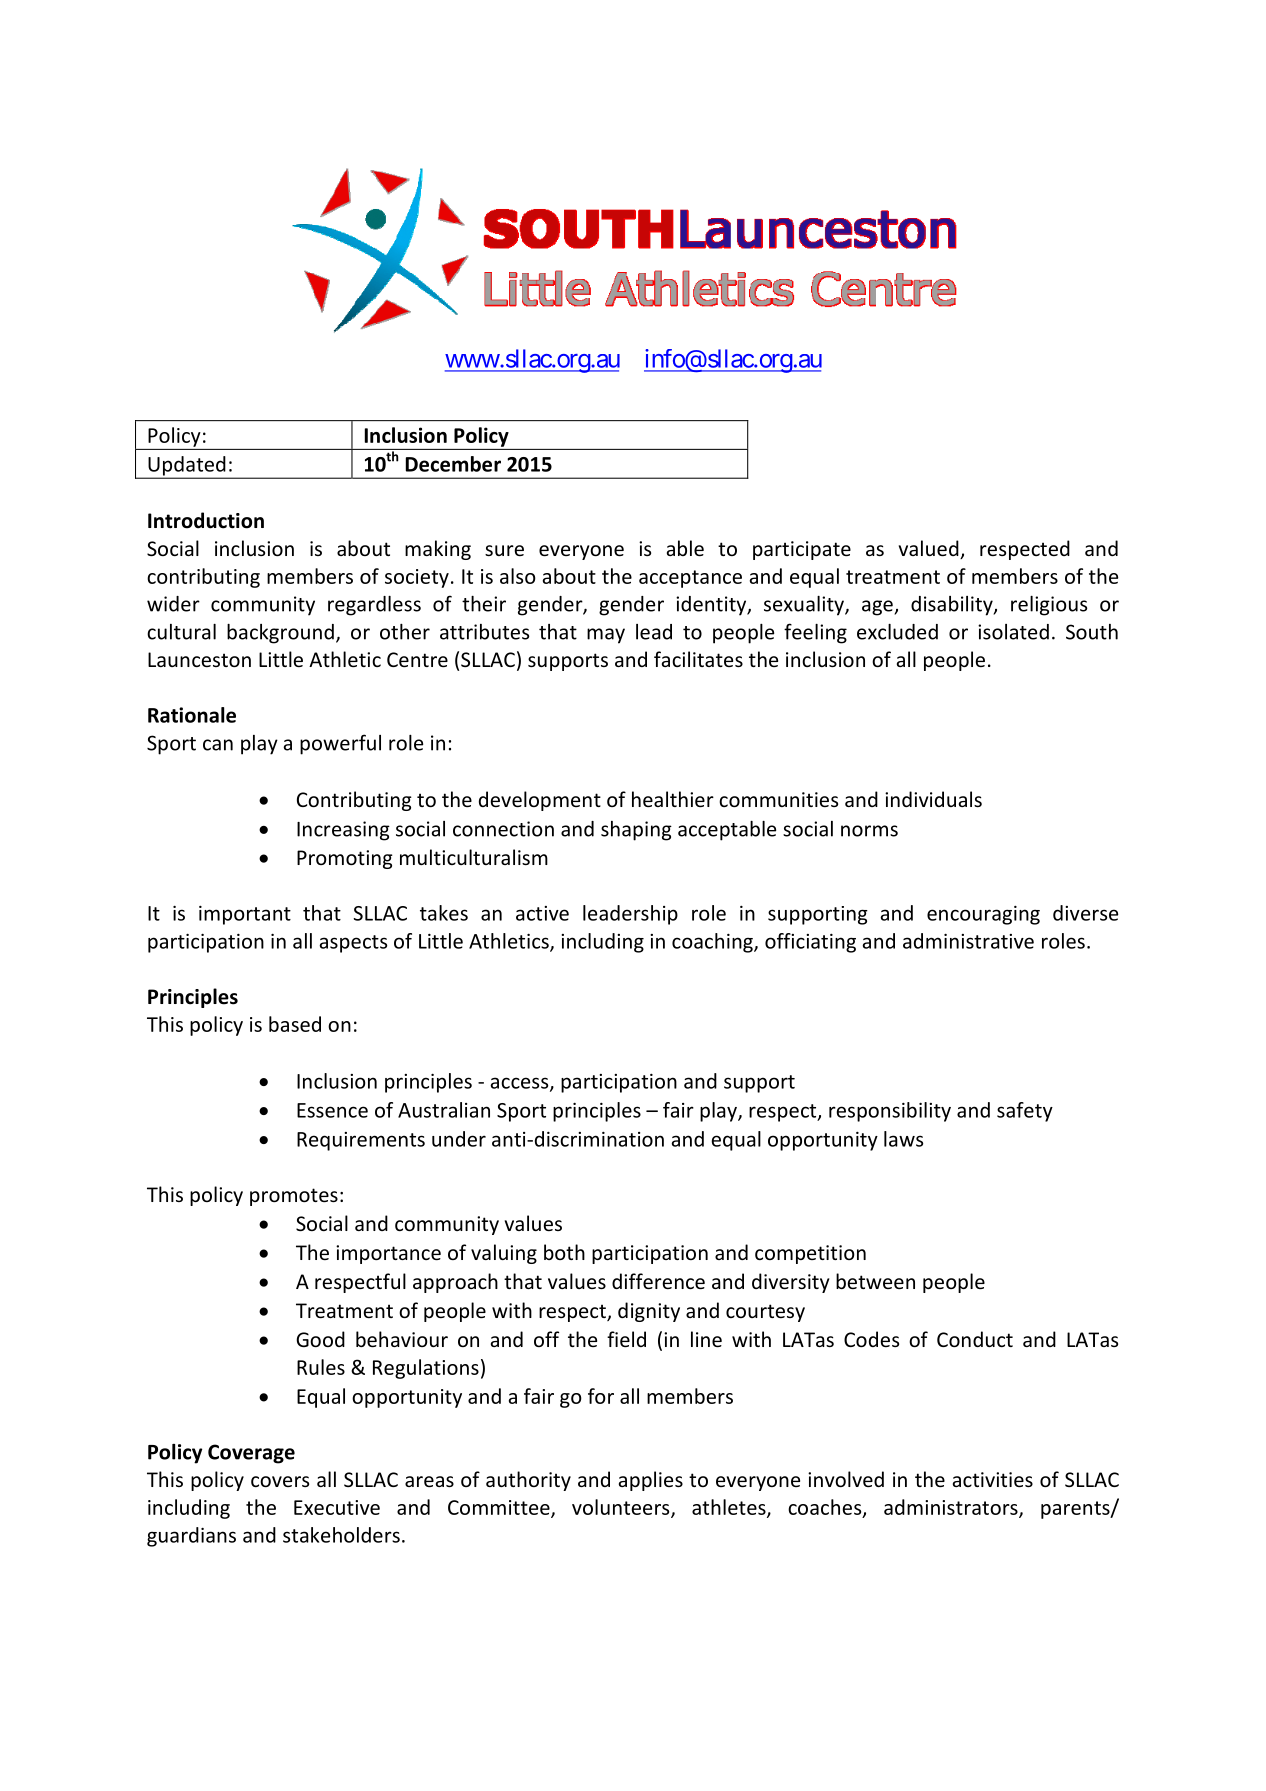 The width and height of the document is (1266, 1791). What do you see at coordinates (280, 1481) in the document?
I see `covers` at bounding box center [280, 1481].
